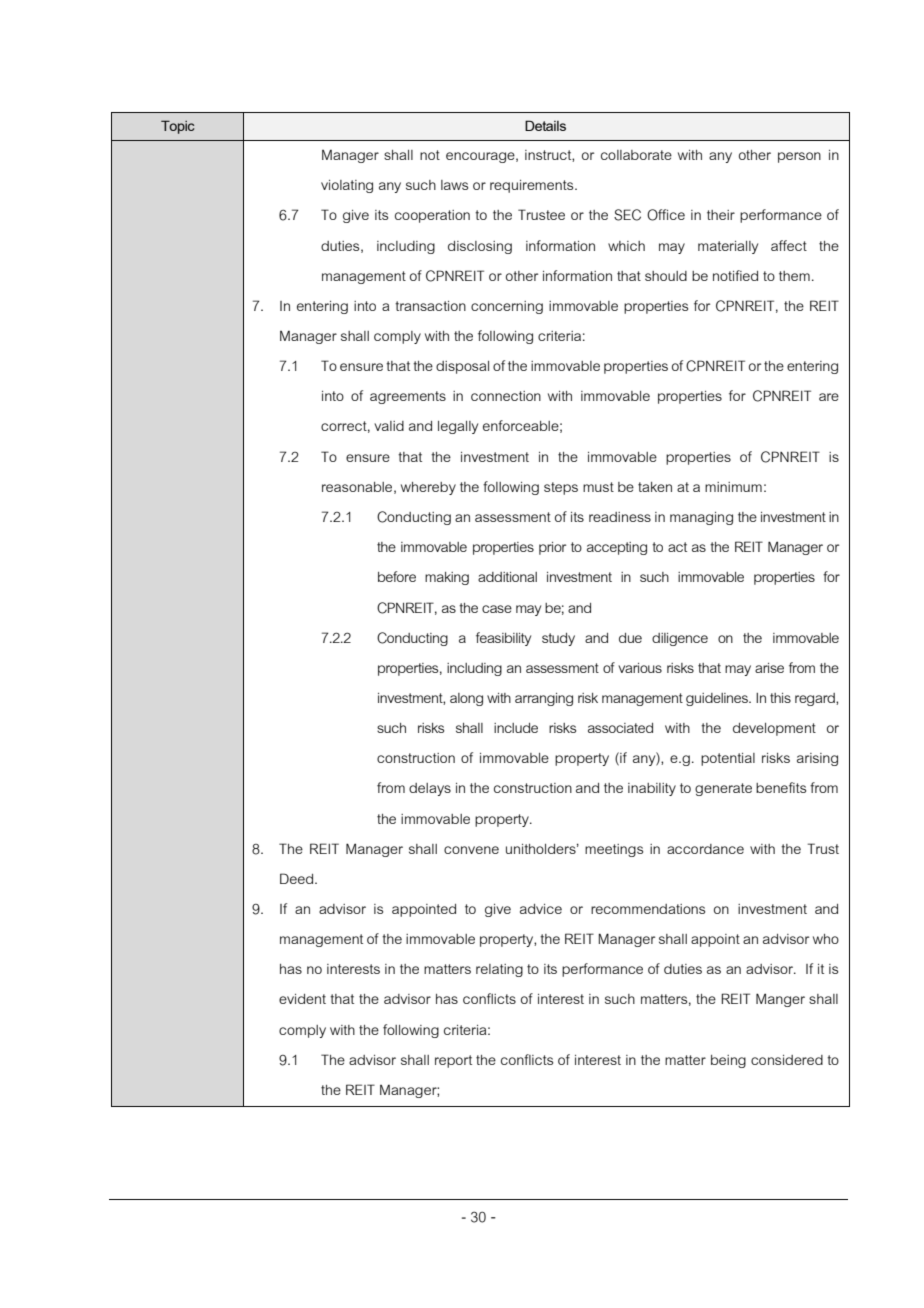 This document has width=924, height=1308. What do you see at coordinates (302, 999) in the document?
I see `evident` at bounding box center [302, 999].
